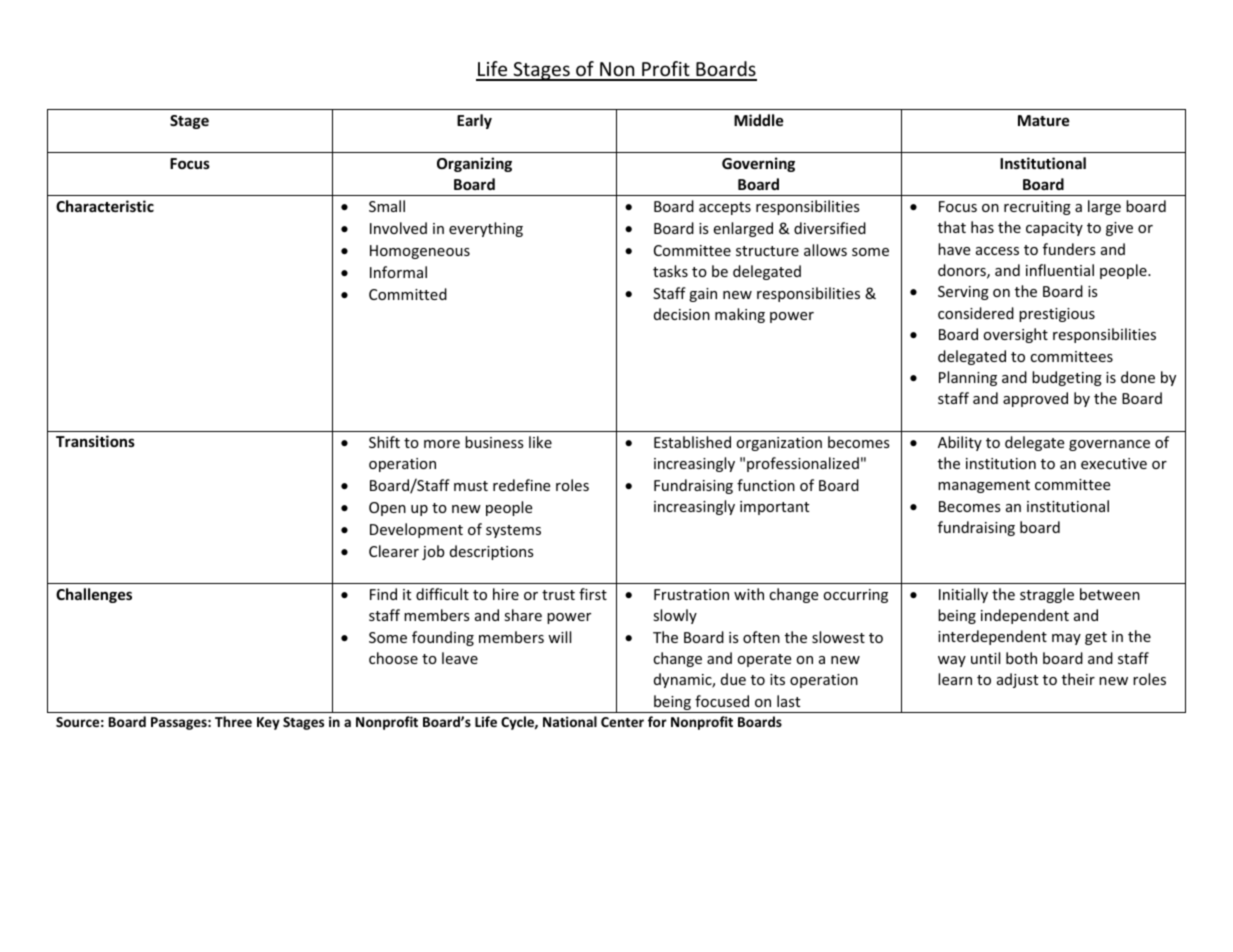 This screenshot has width=1233, height=952. I want to click on Three, so click(233, 721).
